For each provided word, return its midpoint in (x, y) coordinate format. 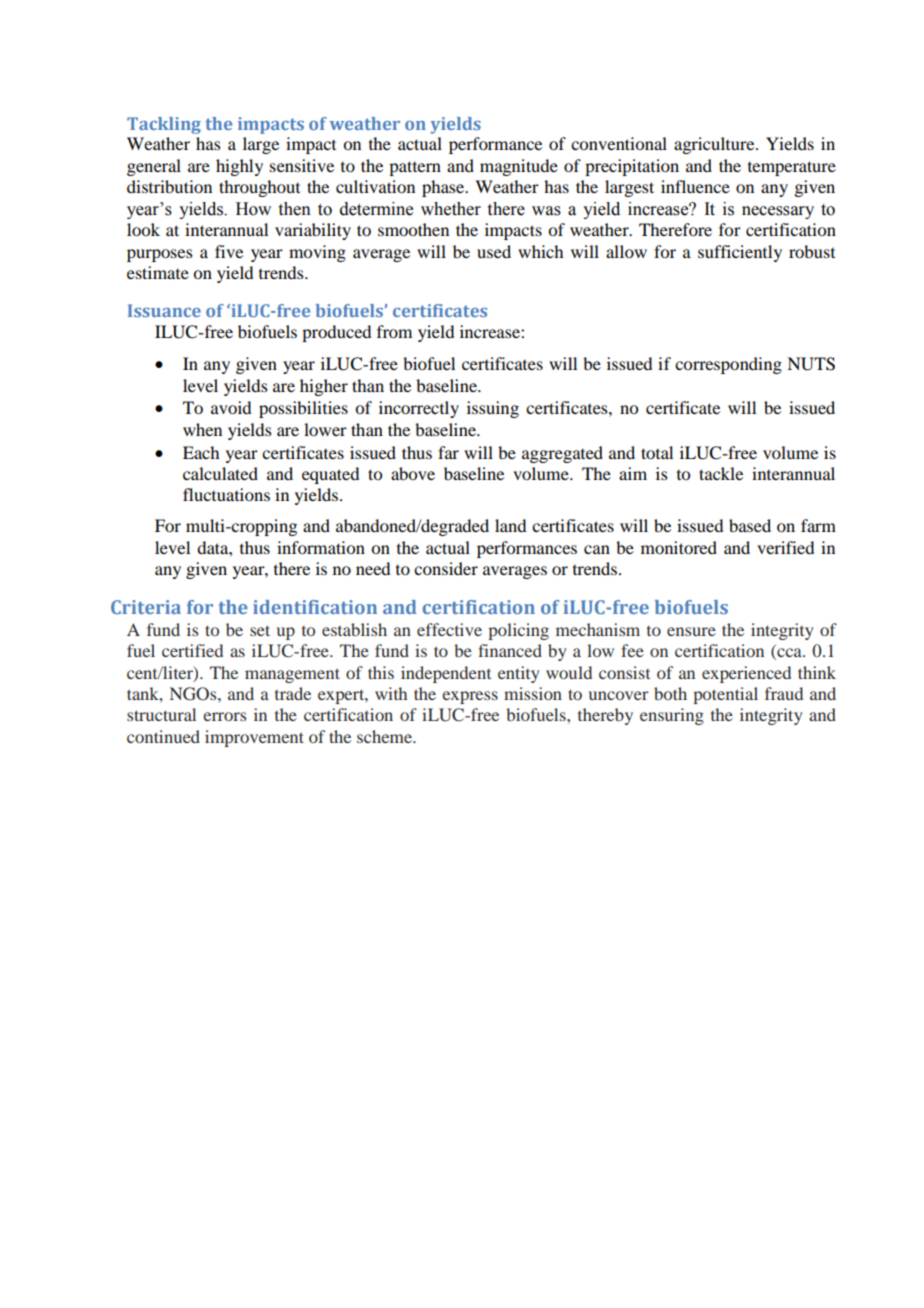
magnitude (519, 167)
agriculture (715, 145)
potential (725, 695)
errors (224, 716)
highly (239, 167)
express (470, 697)
